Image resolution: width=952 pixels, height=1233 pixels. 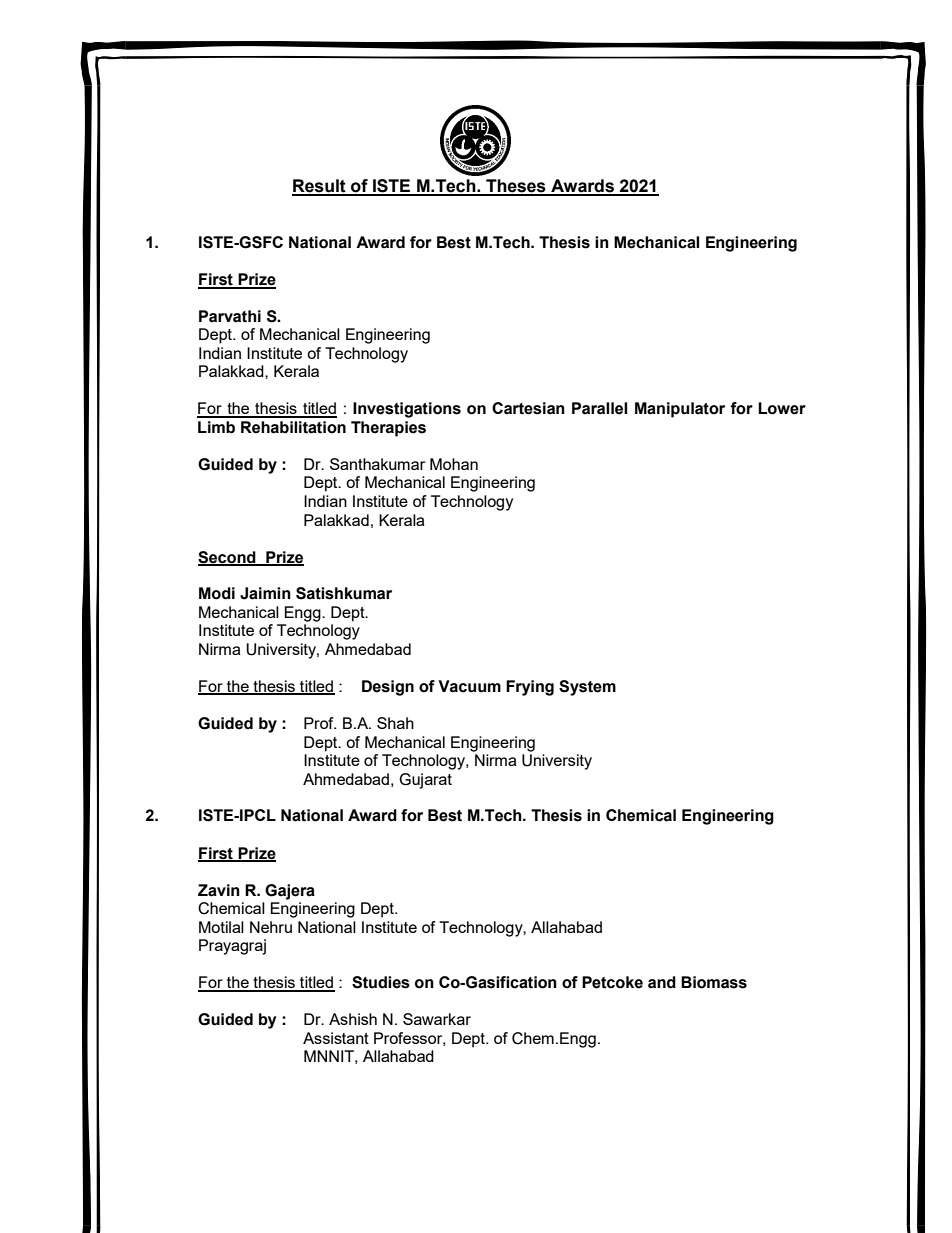 What do you see at coordinates (587, 688) in the document?
I see `System` at bounding box center [587, 688].
